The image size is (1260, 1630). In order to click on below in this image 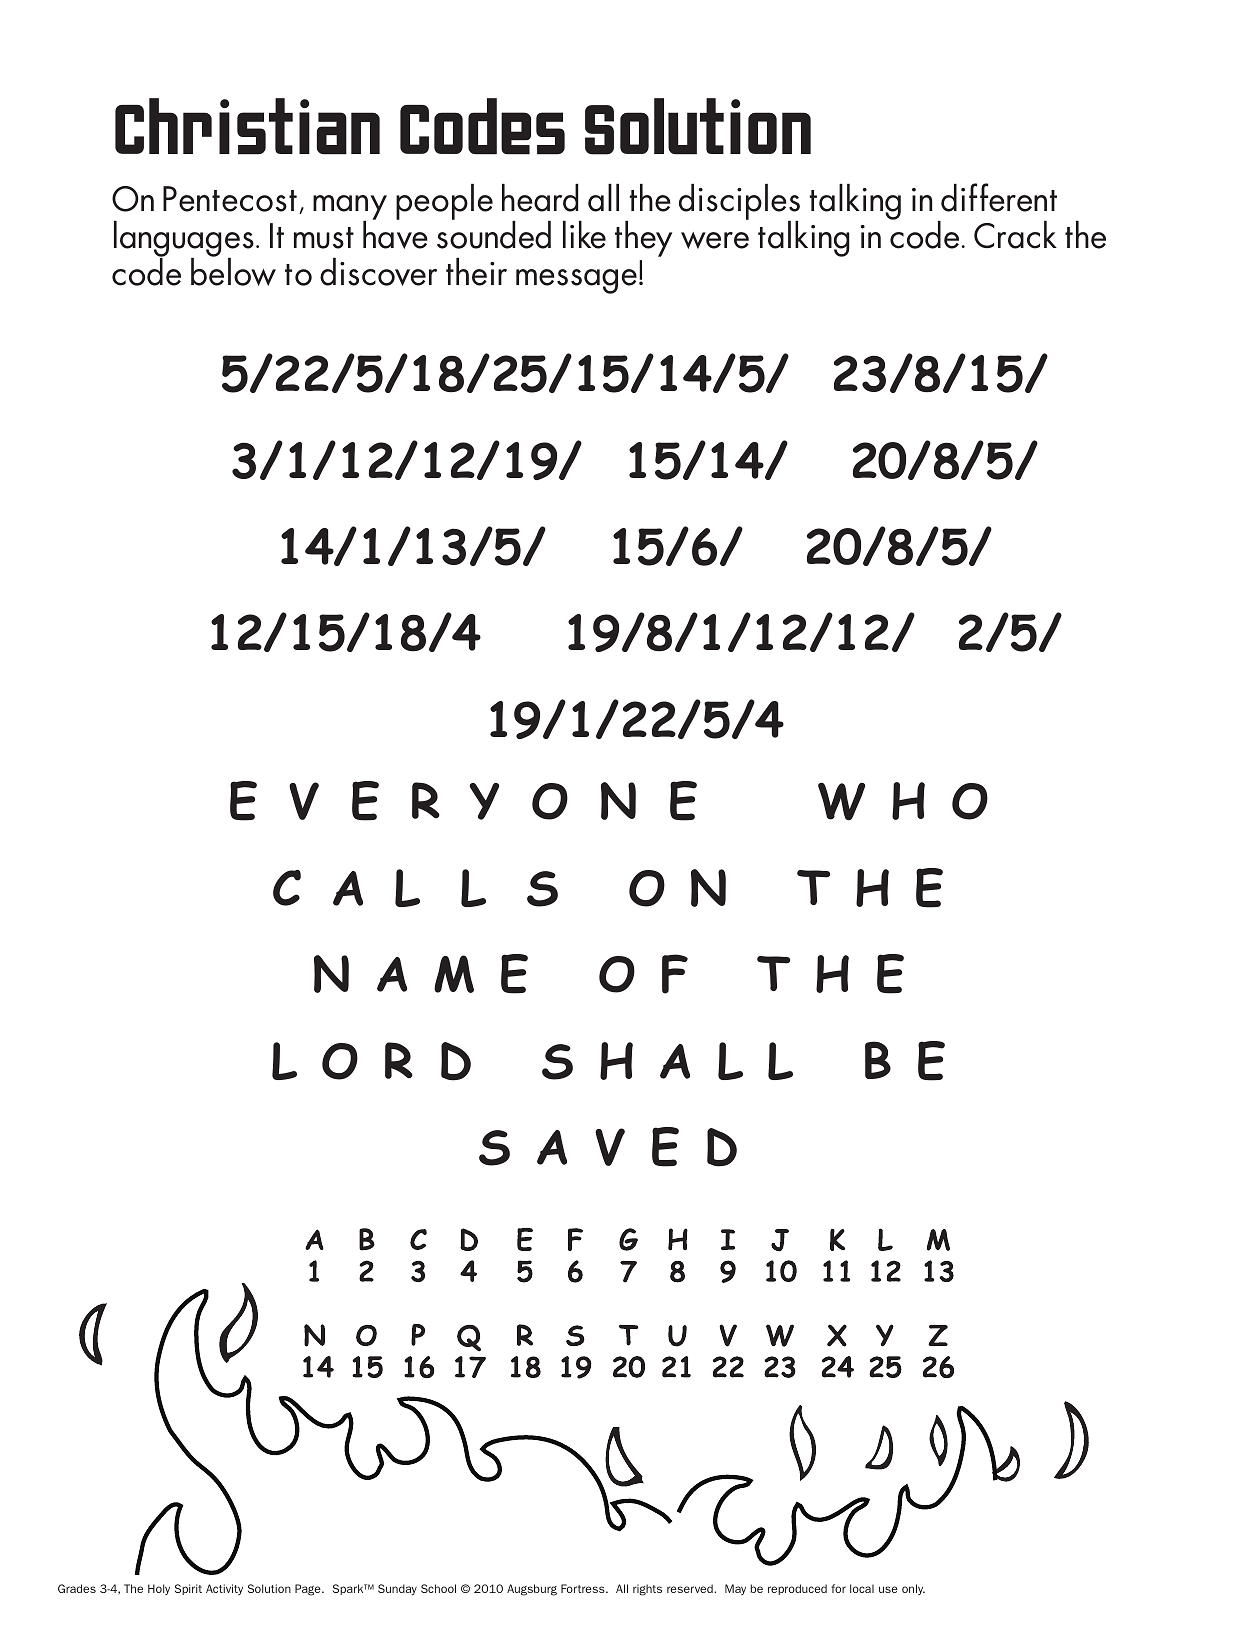, I will do `click(233, 271)`.
